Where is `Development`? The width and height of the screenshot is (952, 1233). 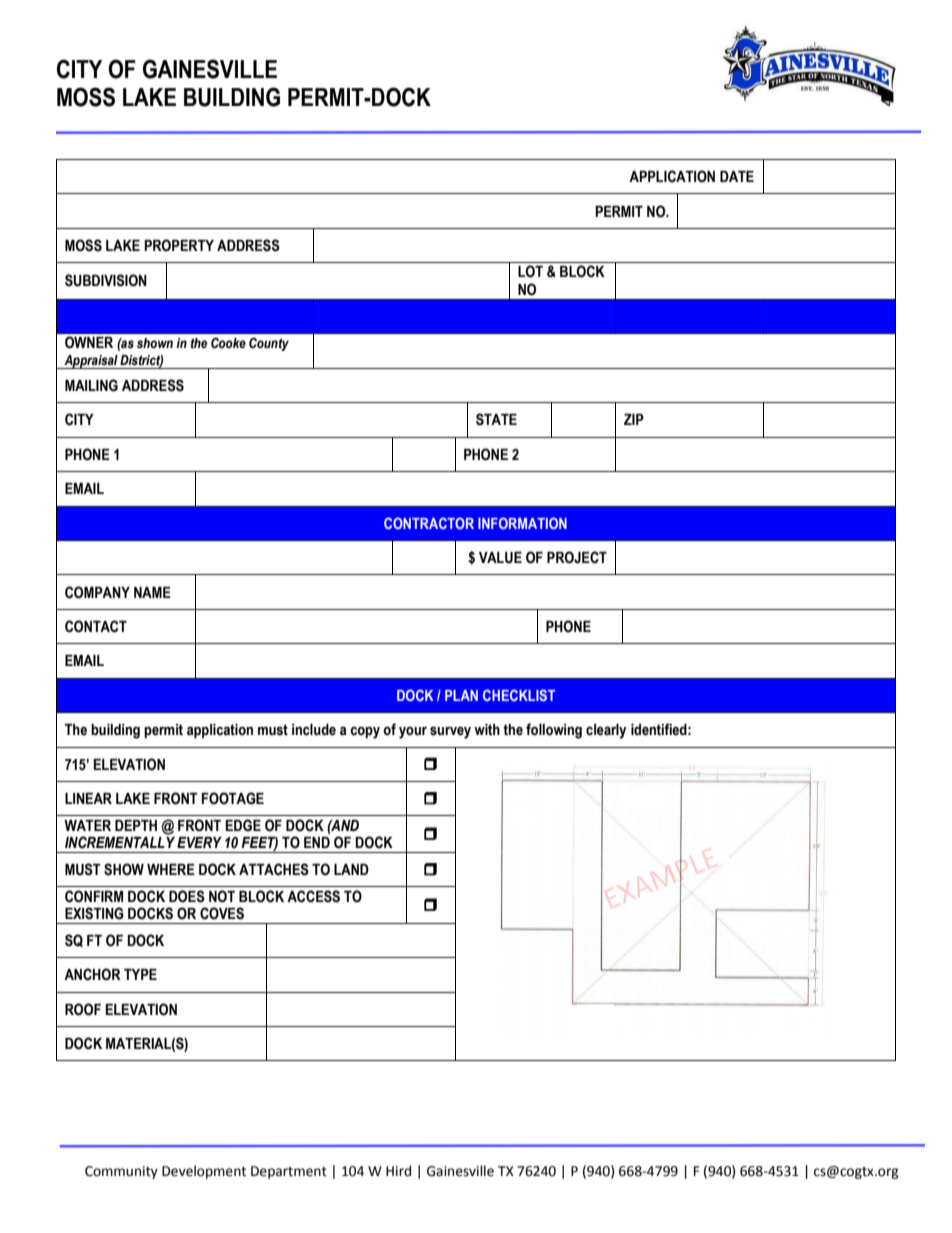
Development is located at coordinates (204, 1172).
